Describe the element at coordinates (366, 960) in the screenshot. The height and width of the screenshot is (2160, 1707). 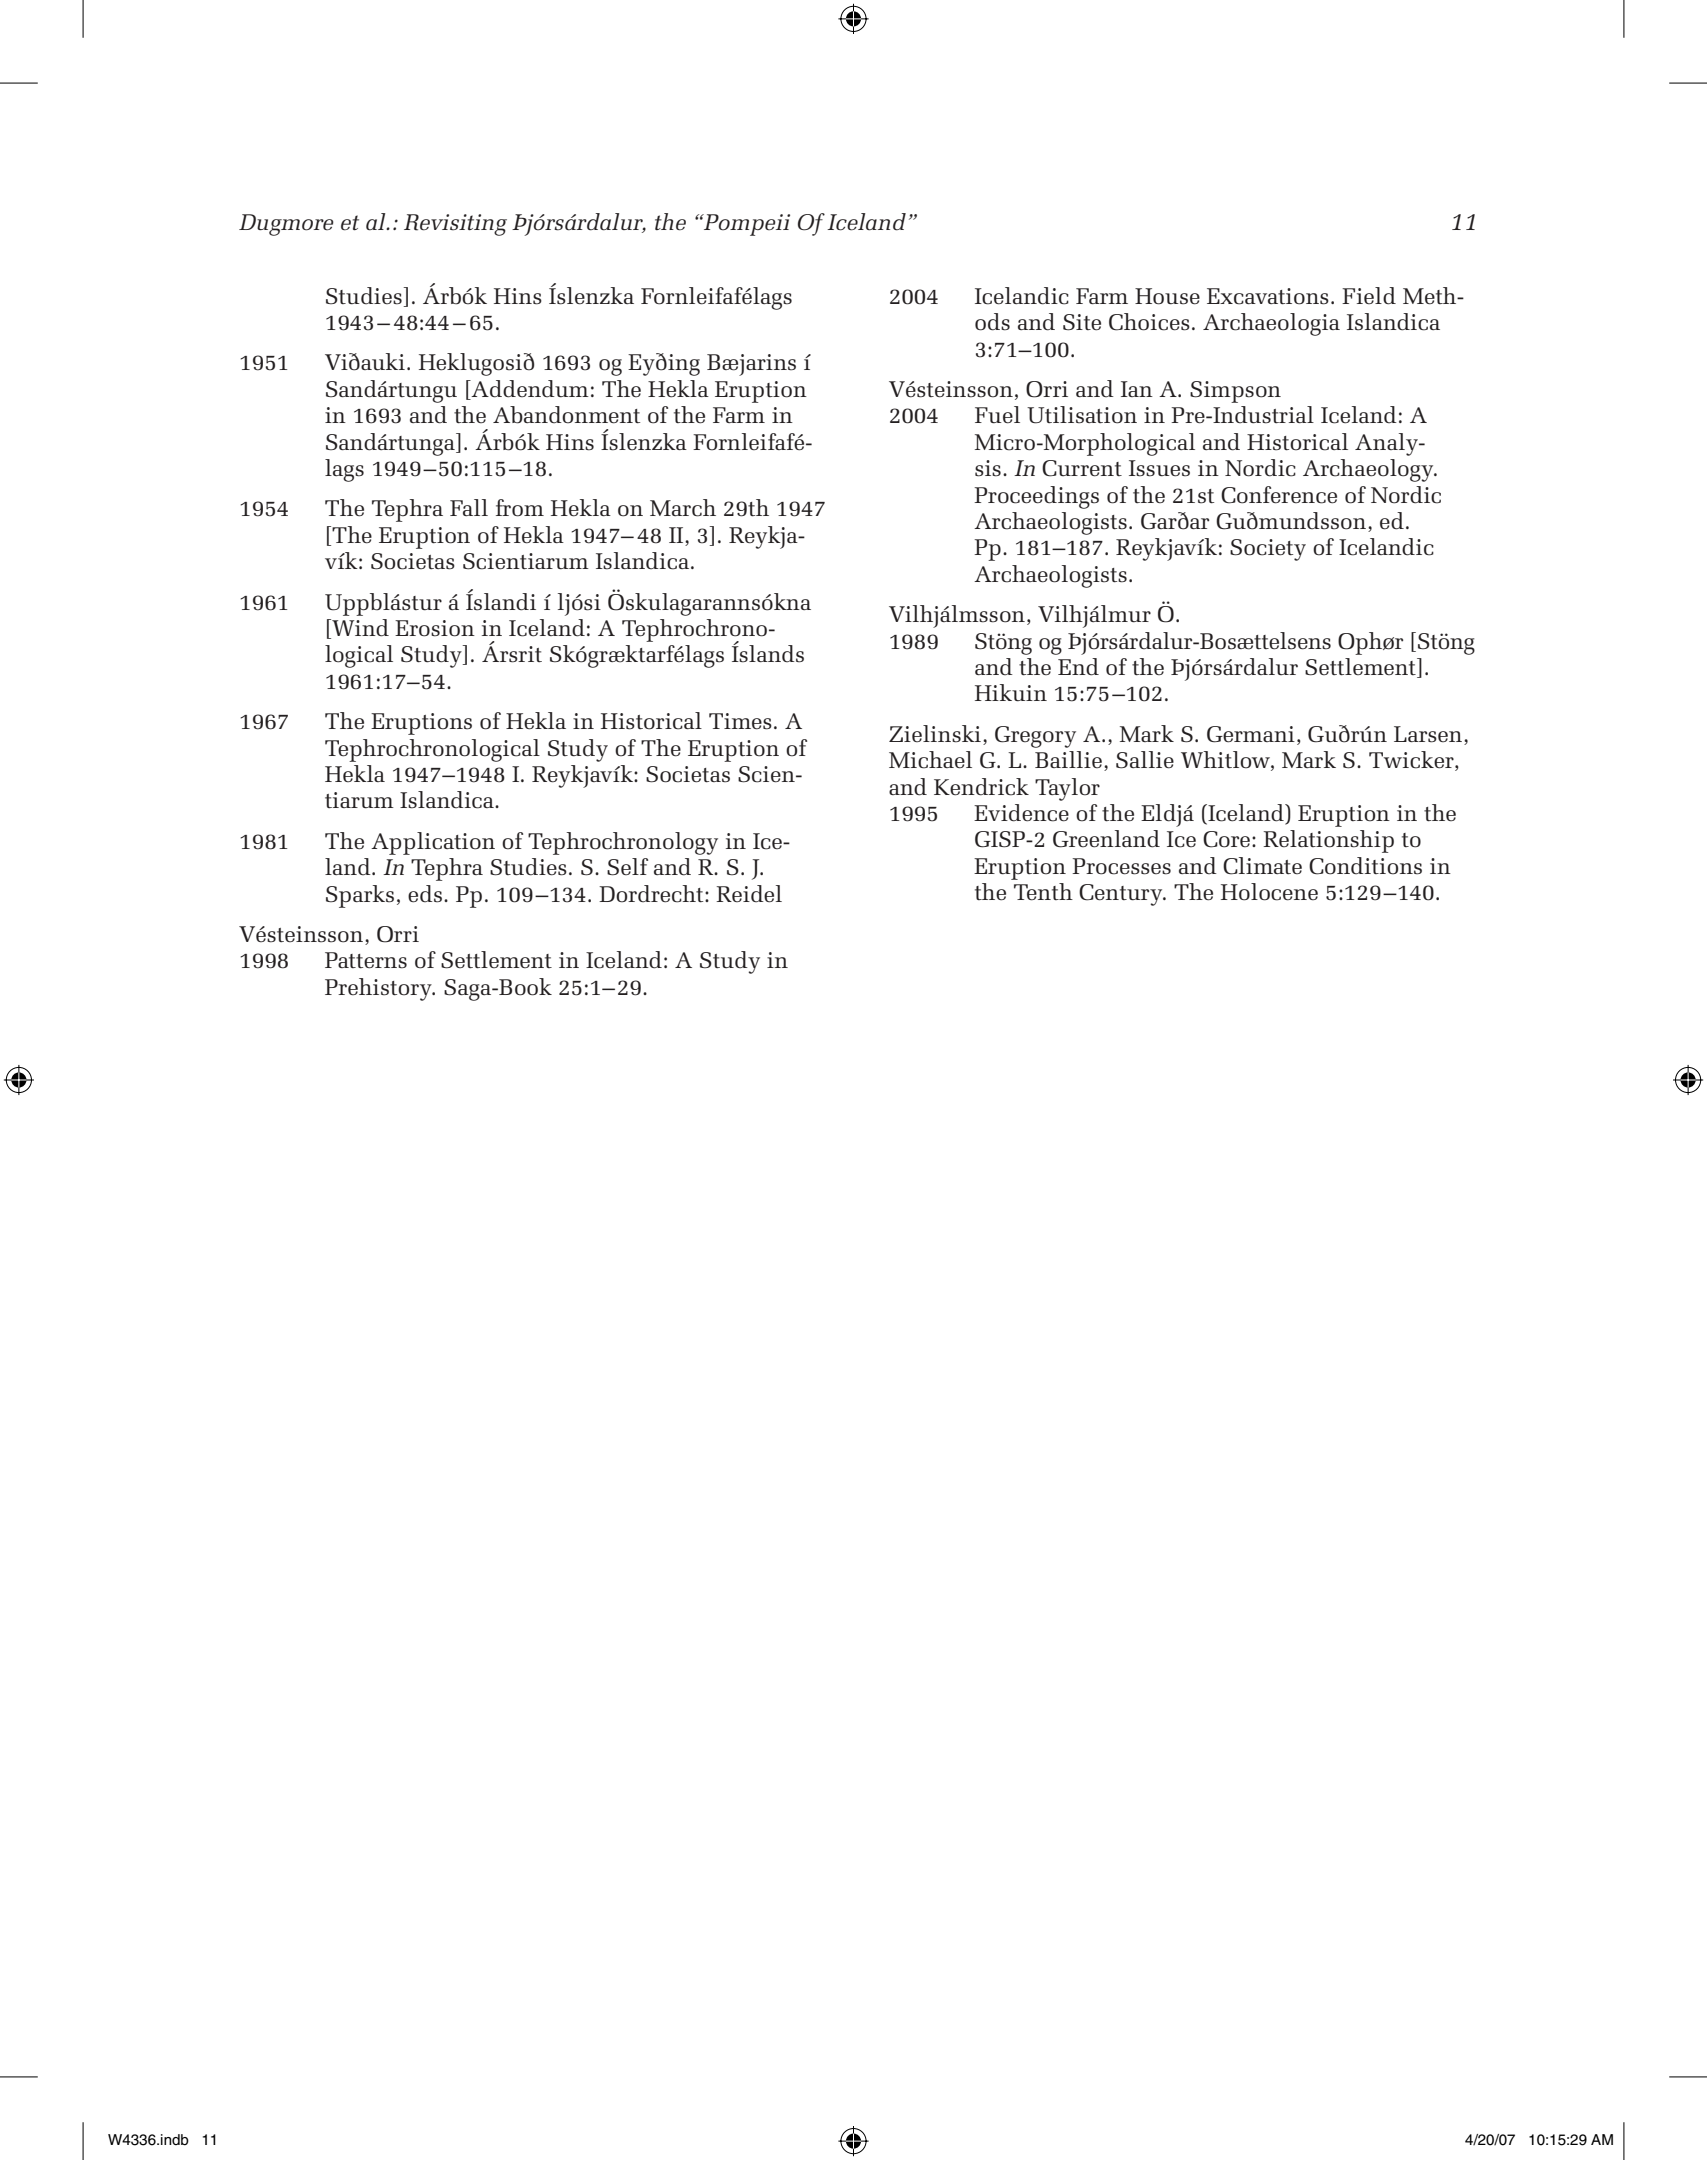
I see `Patterns` at that location.
